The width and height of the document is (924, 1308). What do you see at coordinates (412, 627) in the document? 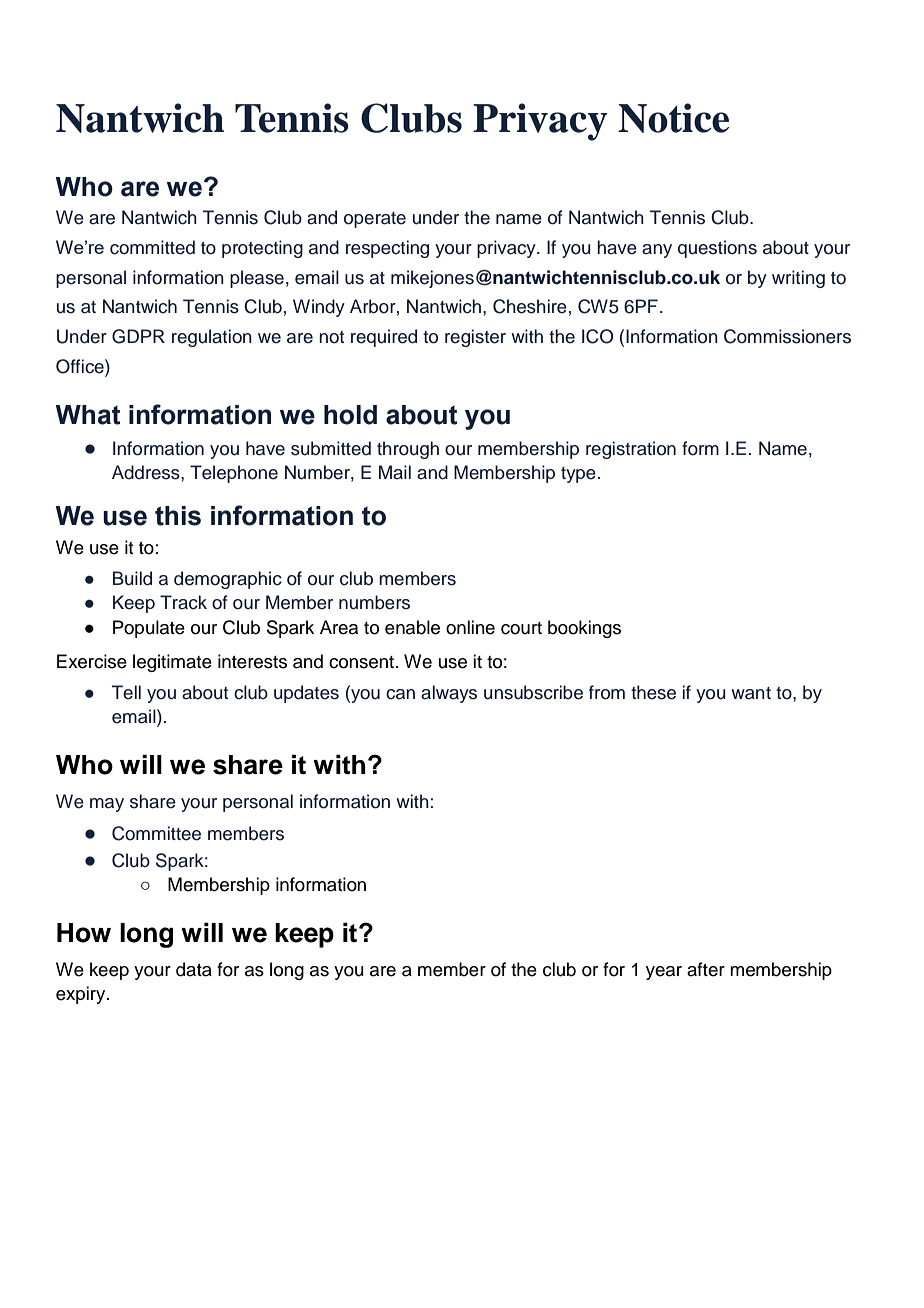
I see `enable` at bounding box center [412, 627].
